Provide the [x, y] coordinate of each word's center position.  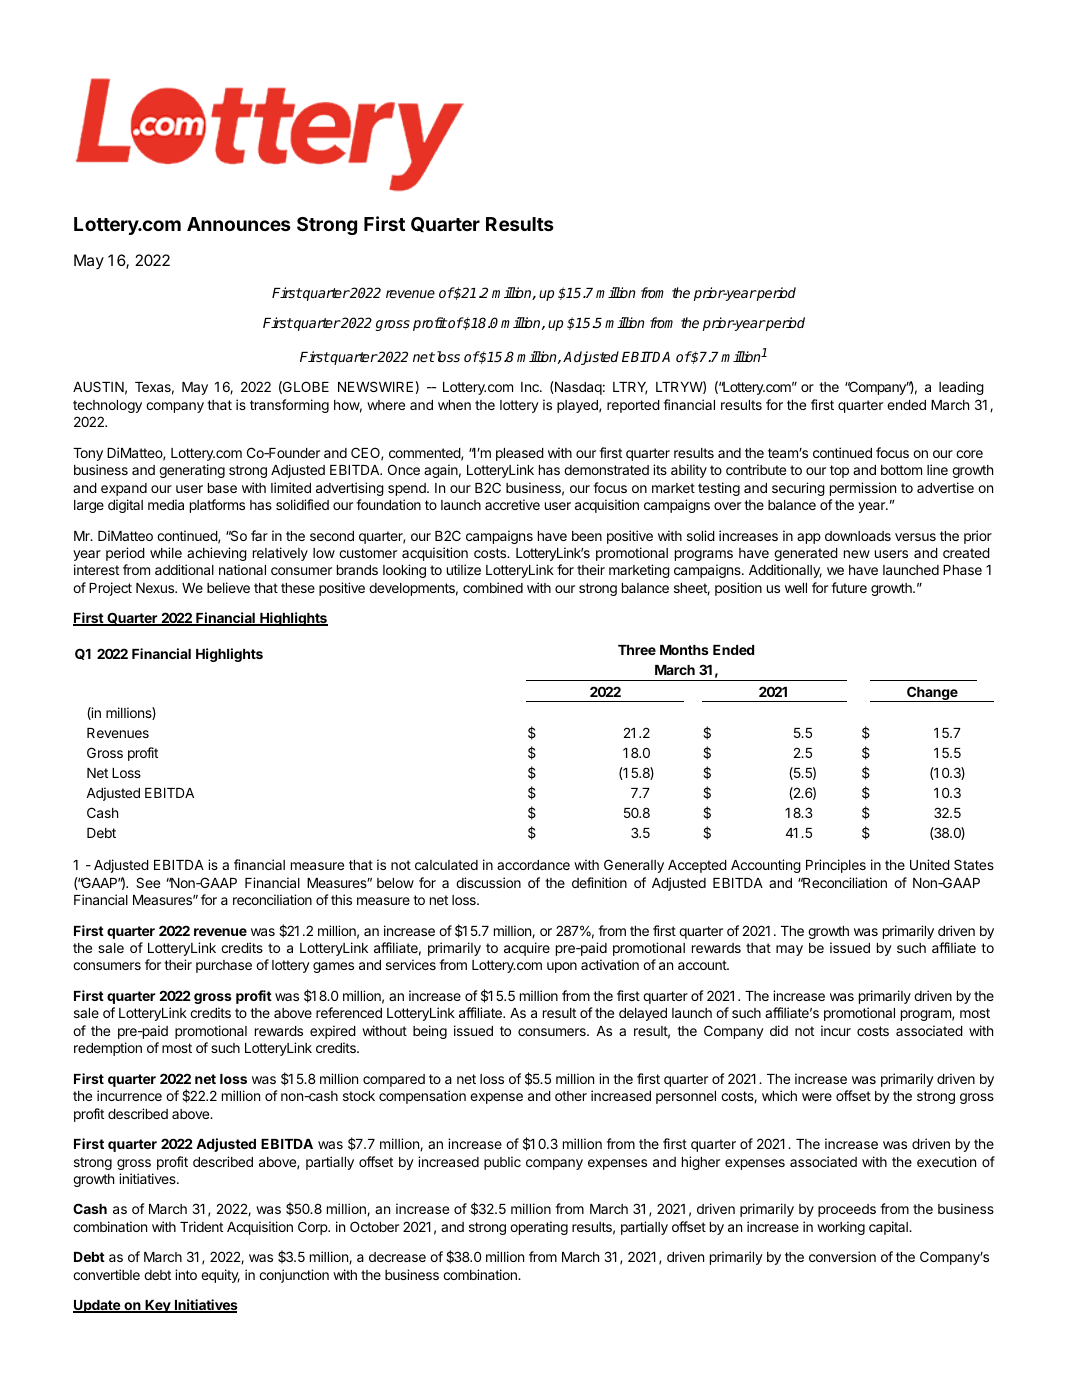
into [186, 1274]
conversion [842, 1256]
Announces [239, 224]
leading [961, 388]
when [454, 405]
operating [539, 1228]
